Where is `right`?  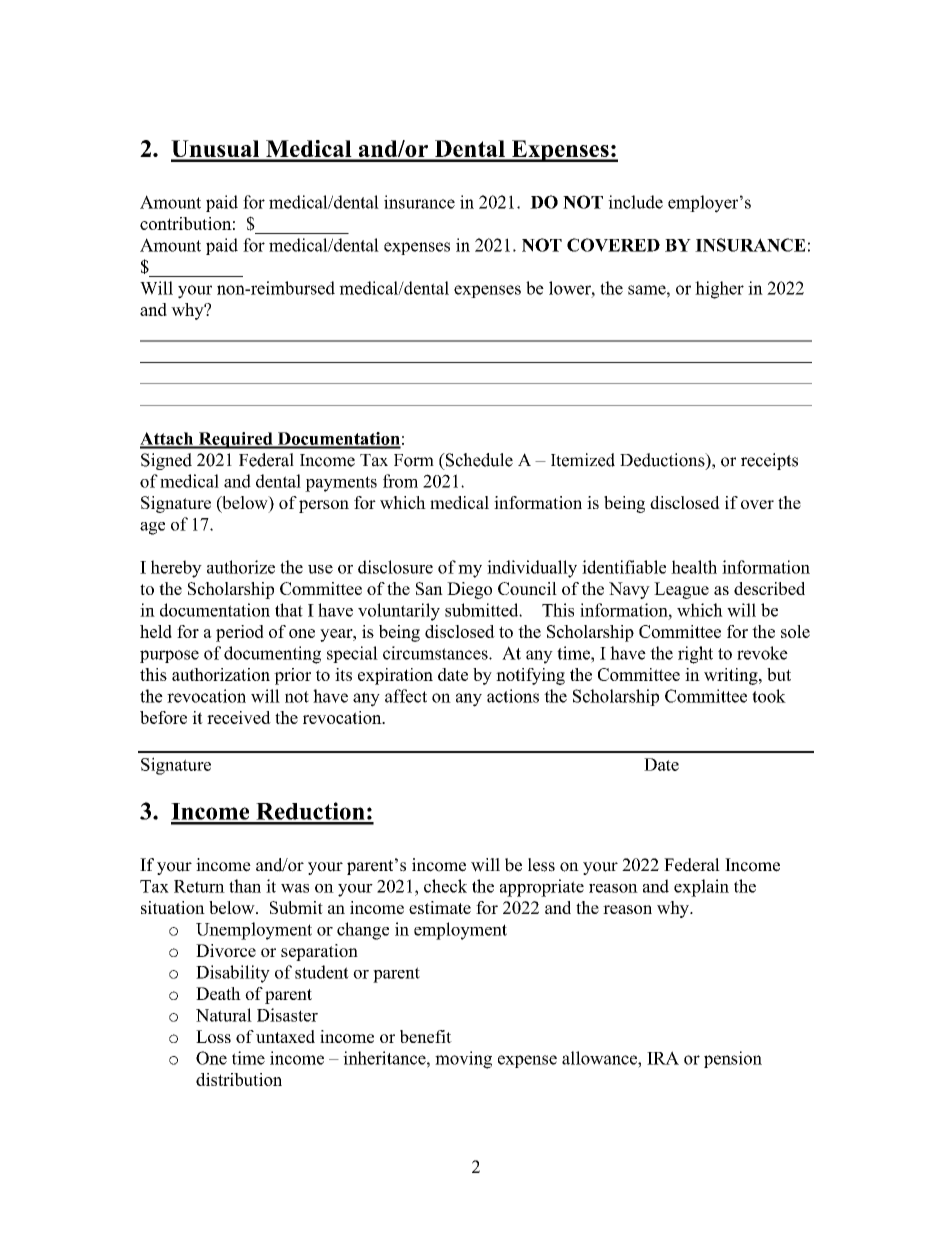
right is located at coordinates (695, 655).
